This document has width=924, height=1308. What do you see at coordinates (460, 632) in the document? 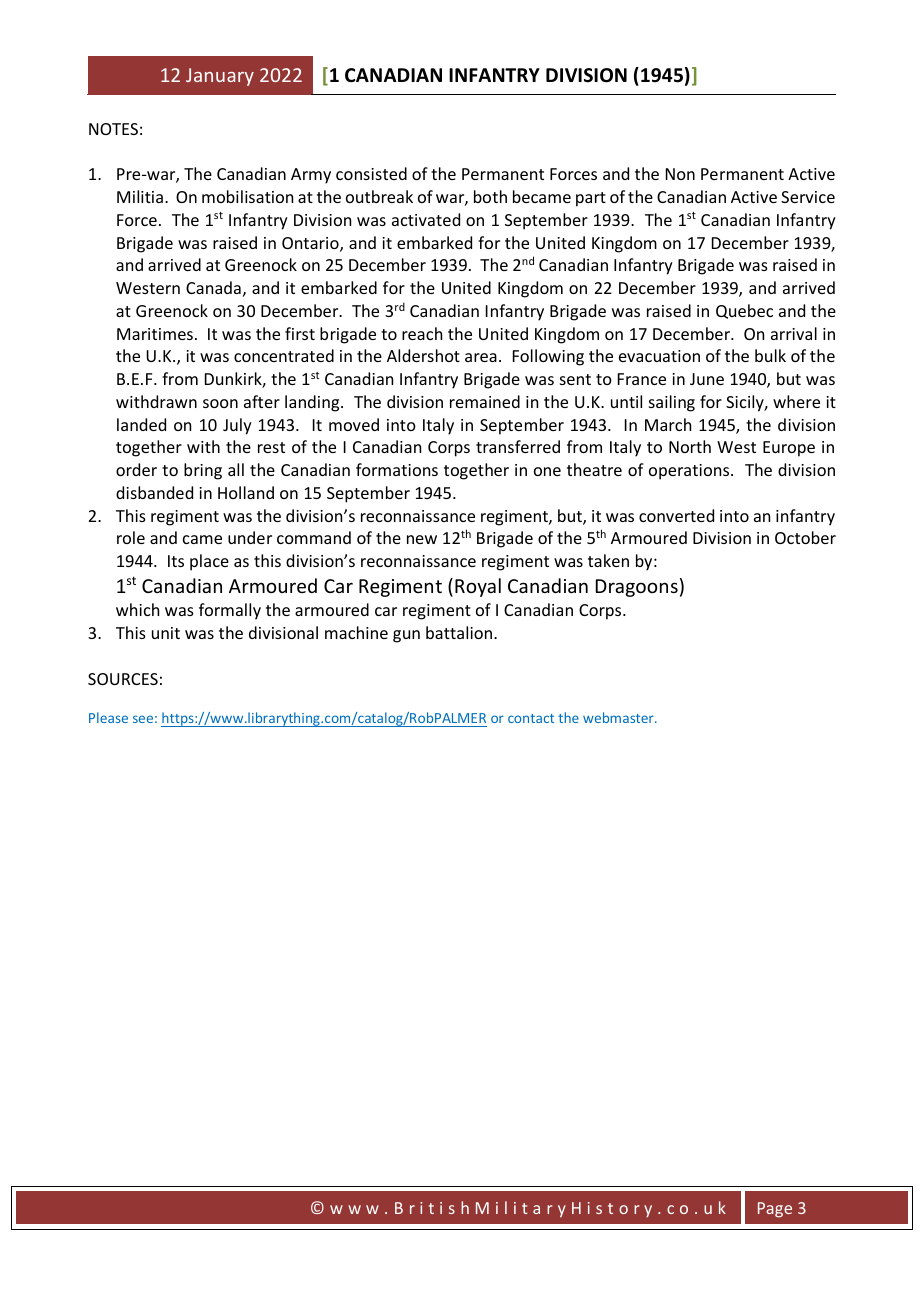
I see `battalion` at bounding box center [460, 632].
